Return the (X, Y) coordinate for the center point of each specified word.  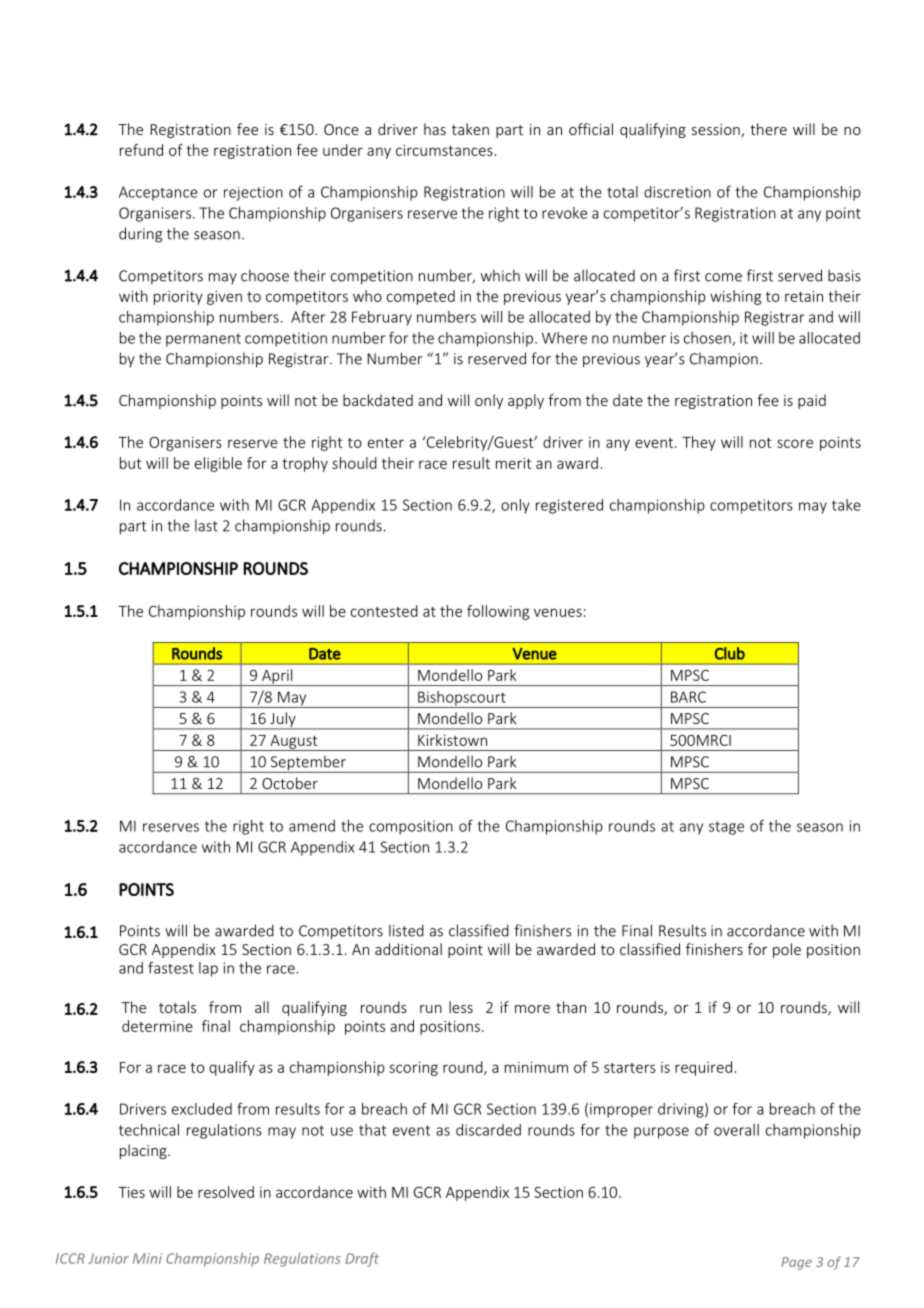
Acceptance (158, 193)
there (768, 129)
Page (796, 1263)
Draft (362, 1259)
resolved (226, 1192)
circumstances (445, 150)
